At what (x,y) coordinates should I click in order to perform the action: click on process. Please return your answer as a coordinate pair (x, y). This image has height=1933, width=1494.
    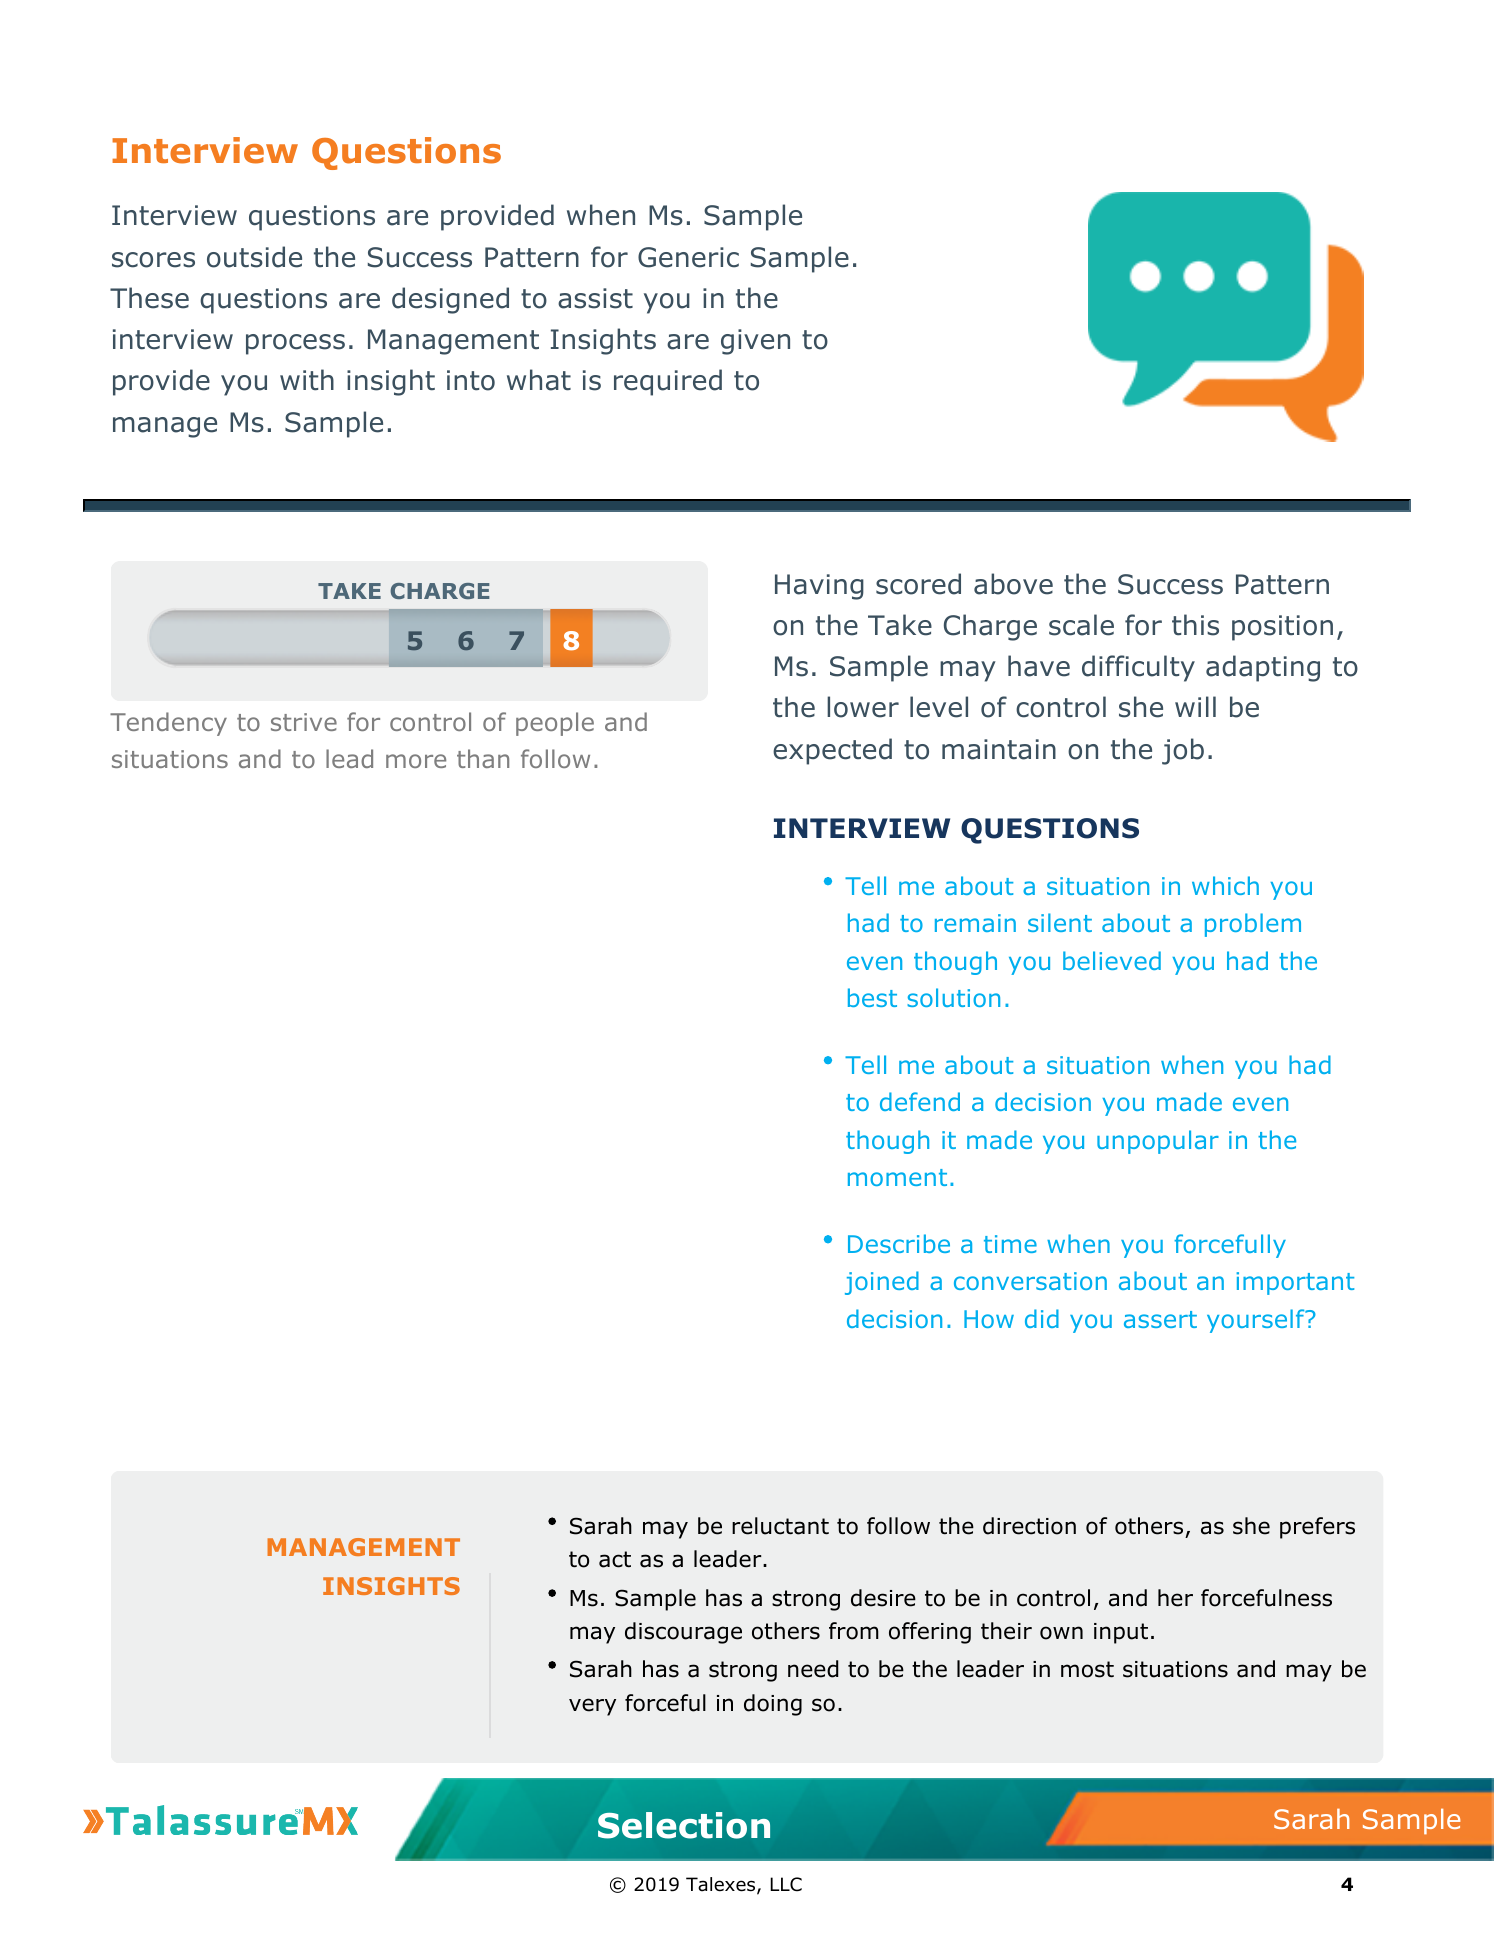
    Looking at the image, I should click on (295, 344).
